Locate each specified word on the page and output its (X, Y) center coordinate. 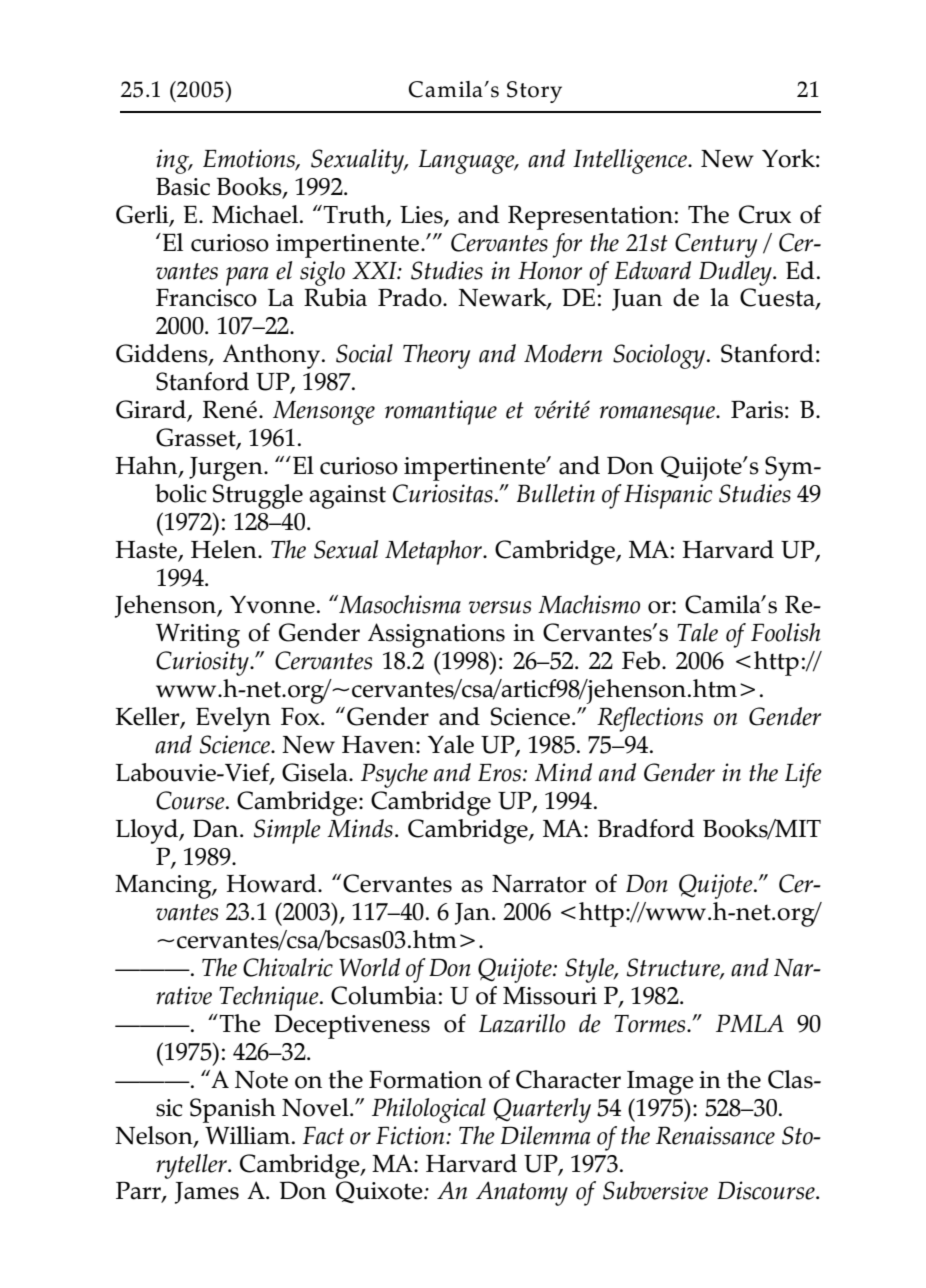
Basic (183, 186)
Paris (757, 409)
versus (500, 607)
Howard (273, 883)
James (207, 1193)
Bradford (646, 828)
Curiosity (203, 663)
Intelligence (631, 161)
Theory (436, 356)
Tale (697, 632)
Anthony (273, 356)
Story (534, 92)
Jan (472, 914)
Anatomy (522, 1193)
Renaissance (715, 1135)
